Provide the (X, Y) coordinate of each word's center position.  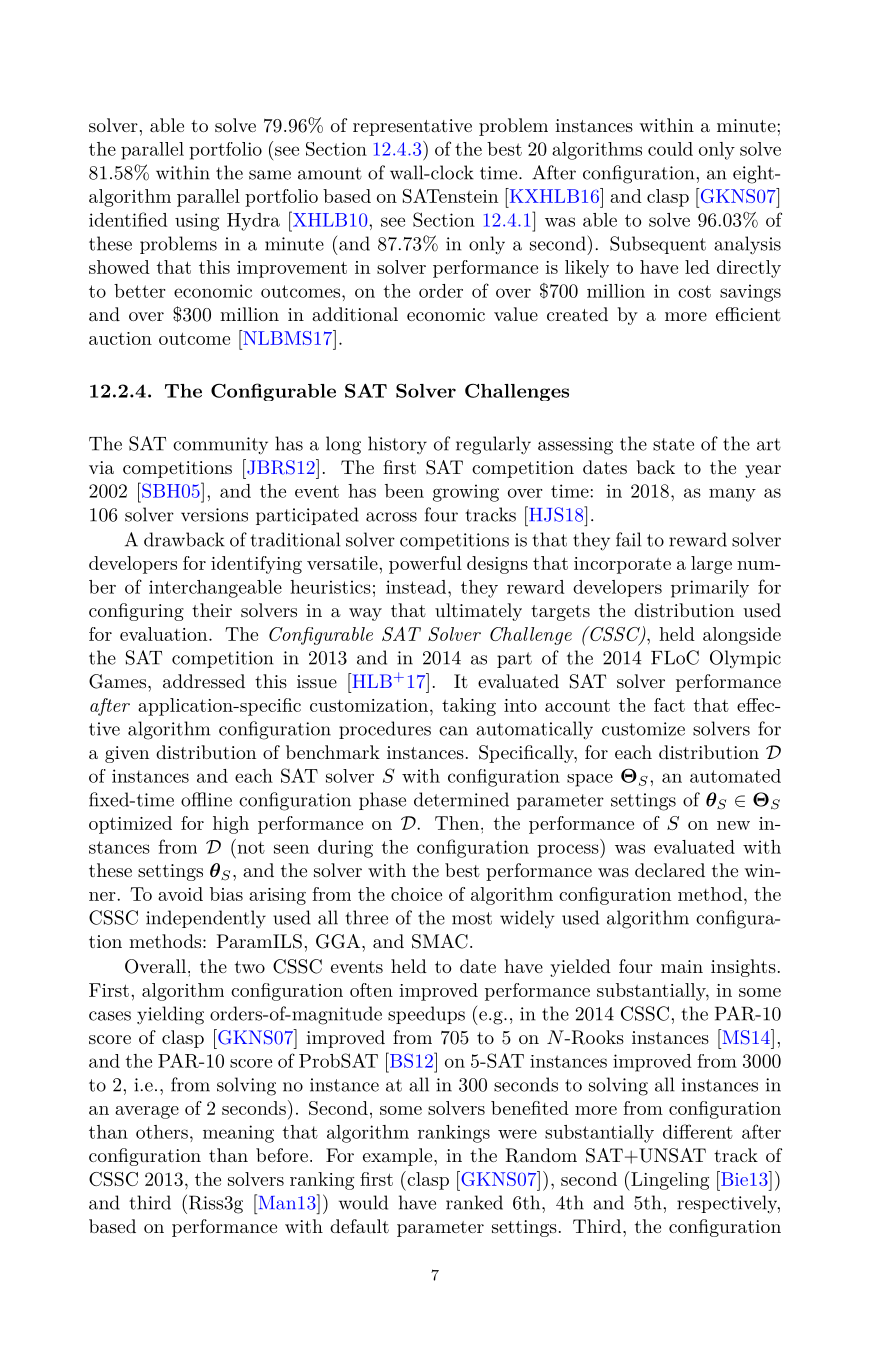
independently (206, 919)
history (397, 445)
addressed (204, 681)
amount (330, 173)
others (162, 1132)
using (197, 222)
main (682, 966)
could (670, 149)
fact (669, 705)
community (220, 446)
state (673, 444)
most (472, 918)
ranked (474, 1202)
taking (469, 707)
